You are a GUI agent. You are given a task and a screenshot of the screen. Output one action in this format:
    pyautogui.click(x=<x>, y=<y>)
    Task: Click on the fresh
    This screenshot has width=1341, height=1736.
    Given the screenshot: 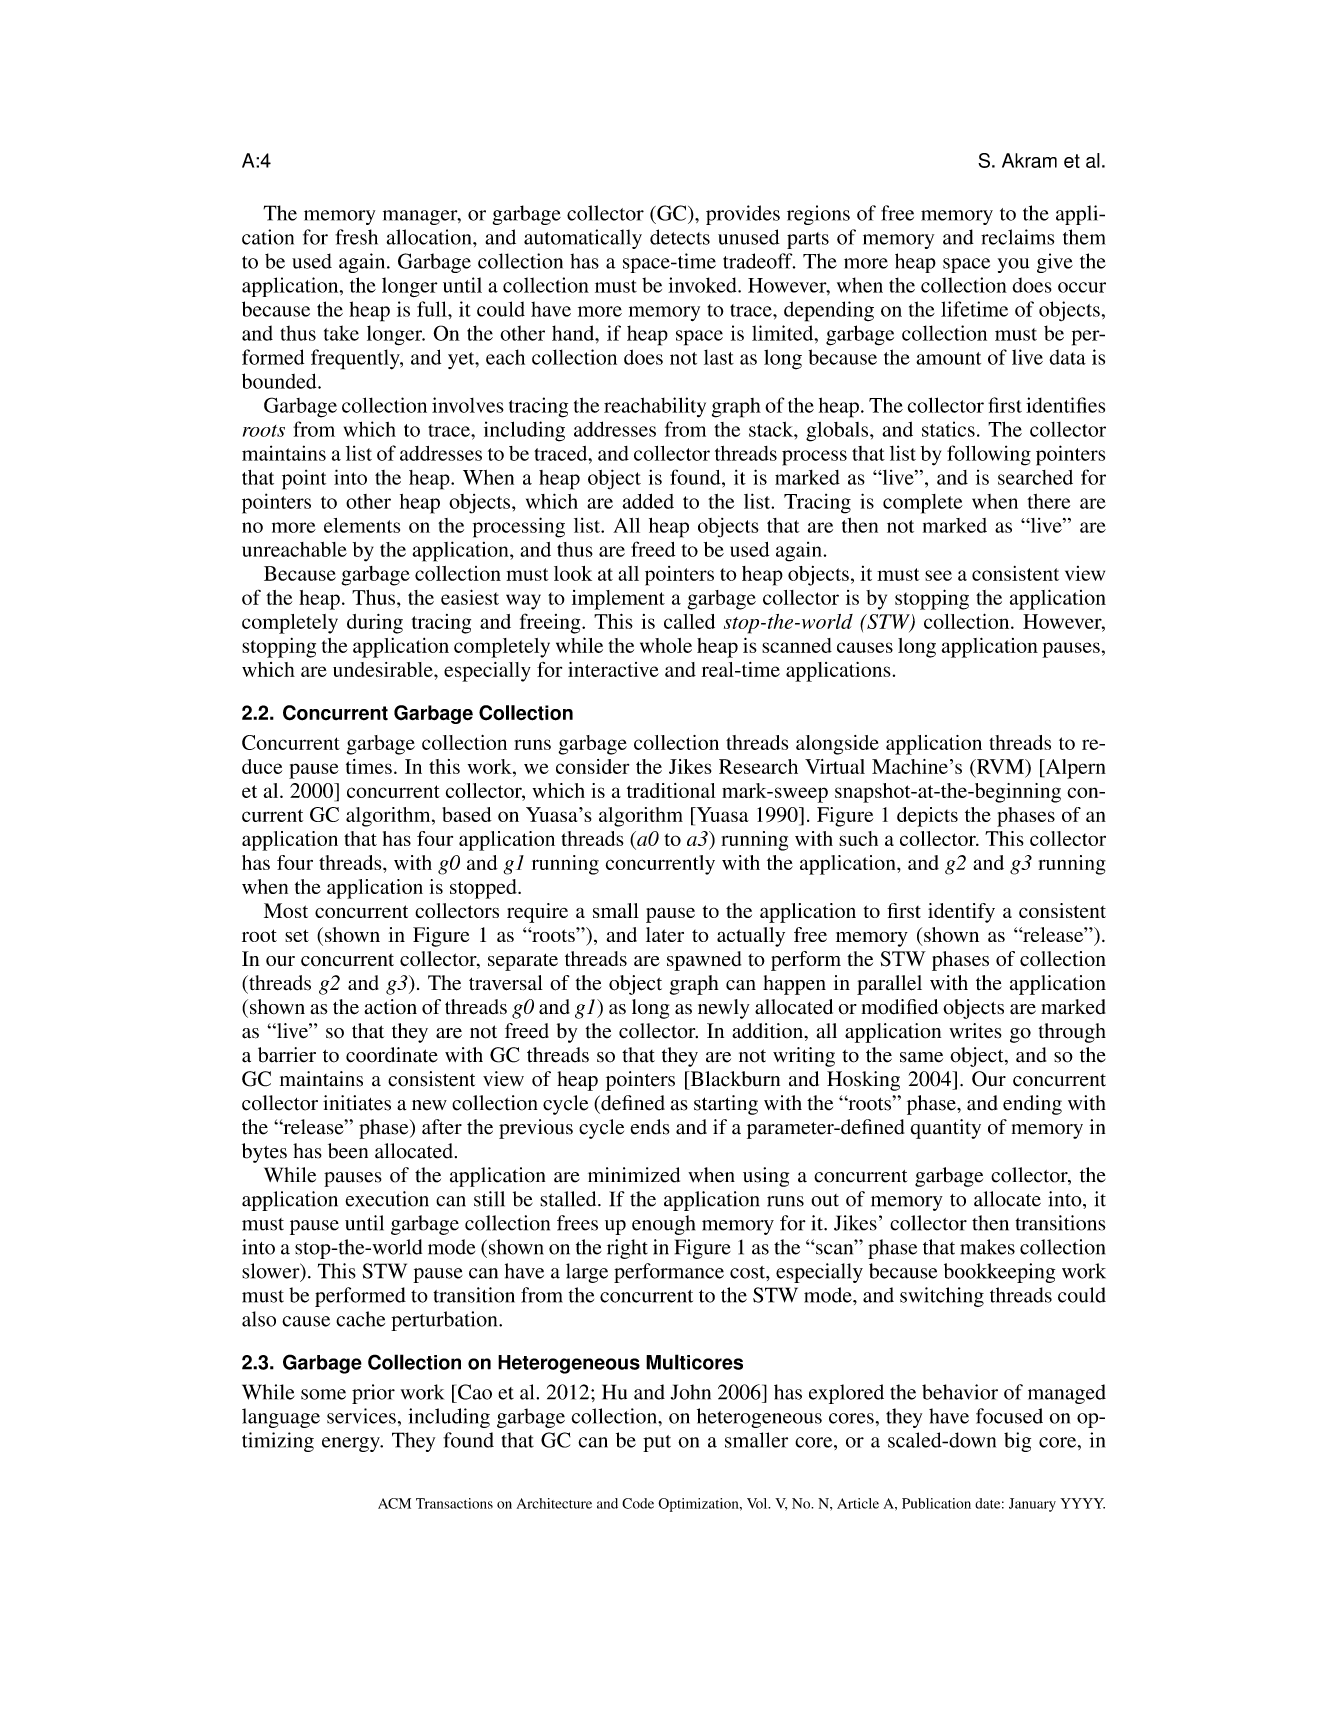 What is the action you would take?
    pyautogui.click(x=356, y=237)
